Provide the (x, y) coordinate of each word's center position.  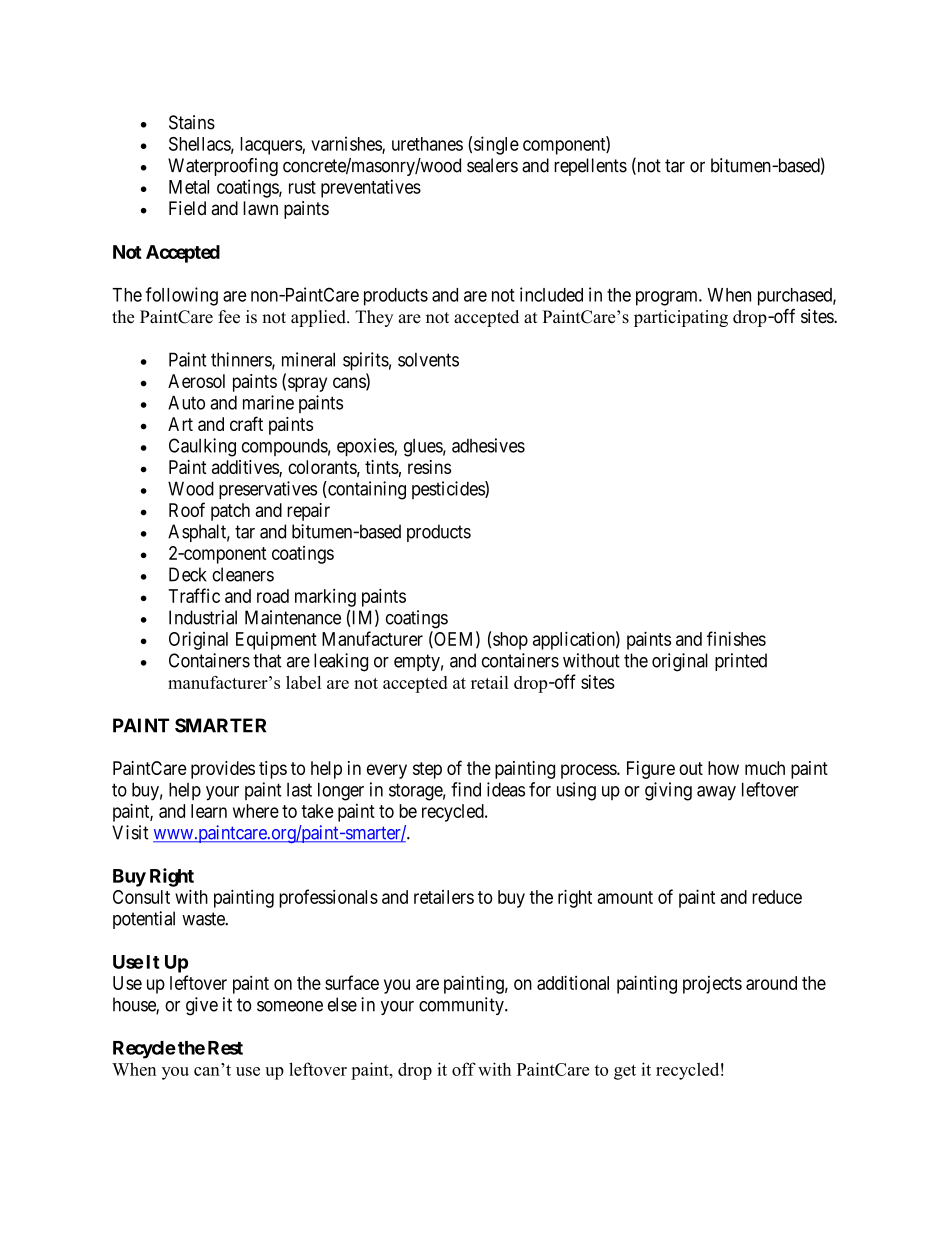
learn (209, 811)
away (716, 793)
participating (681, 318)
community (462, 1006)
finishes (736, 638)
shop (510, 641)
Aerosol (196, 381)
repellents (590, 167)
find (466, 789)
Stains (192, 122)
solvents (428, 360)
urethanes (427, 144)
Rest (225, 1048)
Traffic (194, 595)
